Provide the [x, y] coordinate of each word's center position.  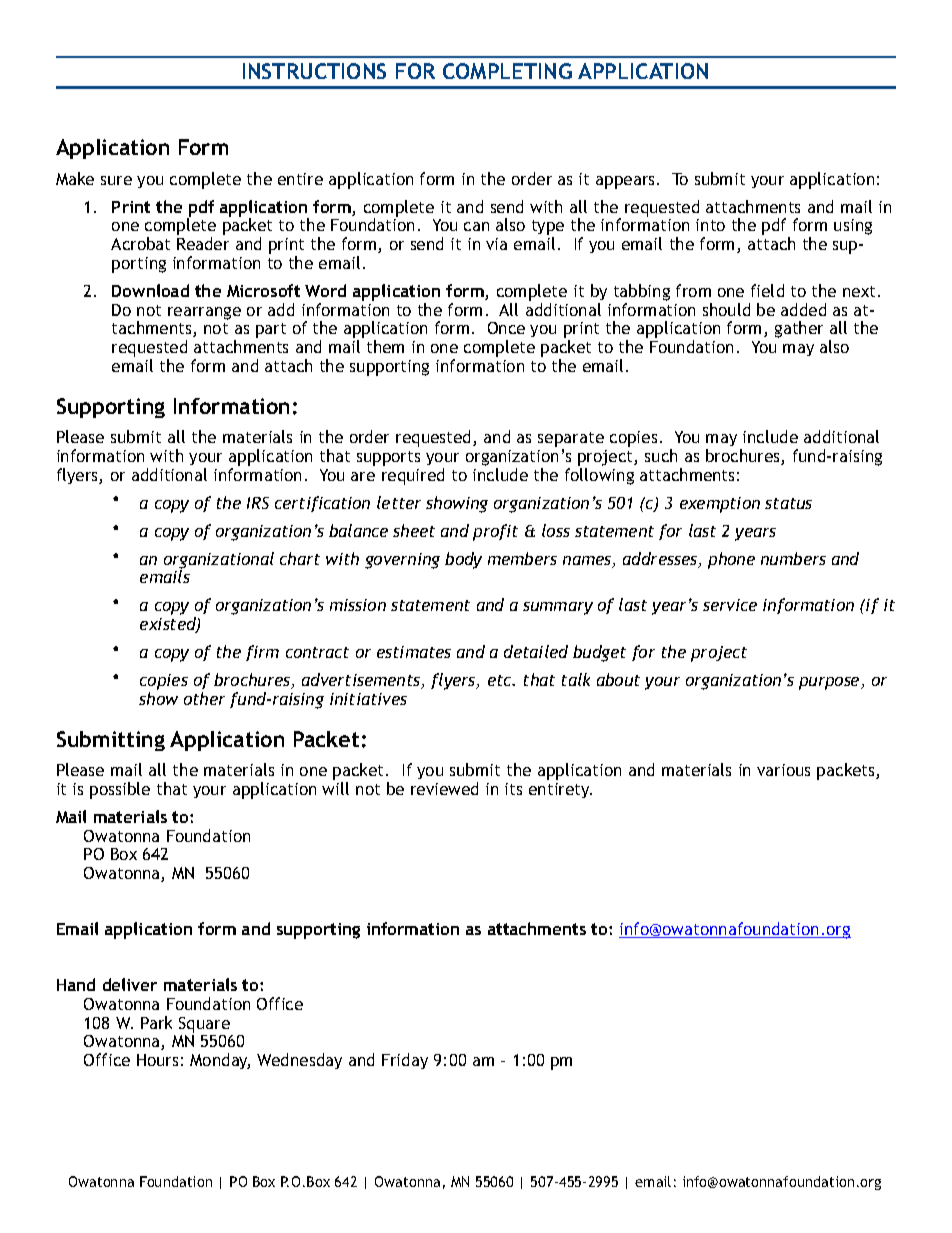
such [661, 455]
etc [501, 680]
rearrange [204, 313]
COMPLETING [507, 71]
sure [116, 180]
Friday [405, 1061]
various [783, 770]
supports [388, 458]
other [204, 698]
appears [627, 182]
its [513, 789]
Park [156, 1022]
